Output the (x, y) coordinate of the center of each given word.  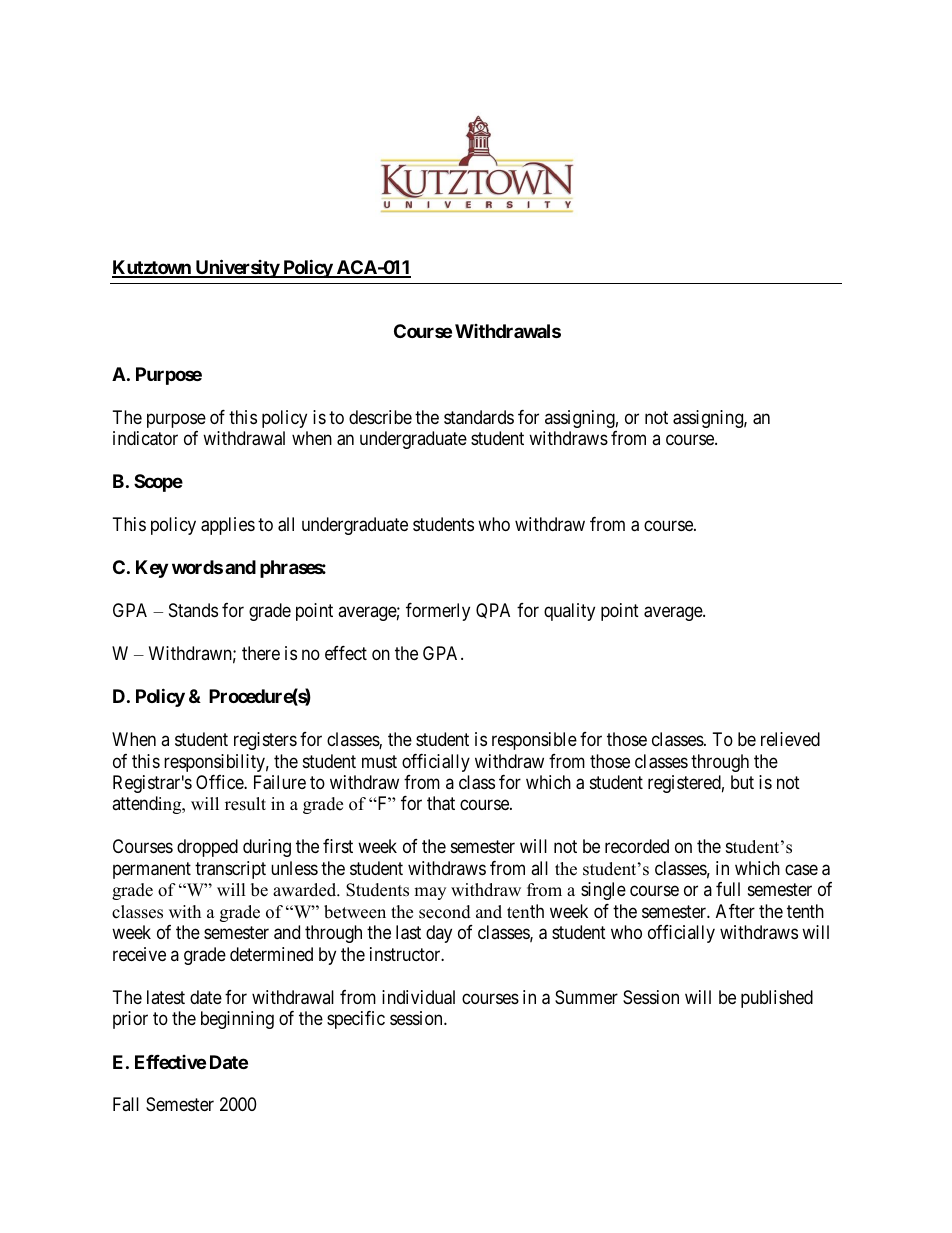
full (728, 889)
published (777, 999)
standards (479, 417)
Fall (126, 1104)
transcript (230, 870)
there (261, 653)
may (430, 893)
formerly (438, 612)
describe (380, 417)
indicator (145, 438)
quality (569, 612)
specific (356, 1020)
